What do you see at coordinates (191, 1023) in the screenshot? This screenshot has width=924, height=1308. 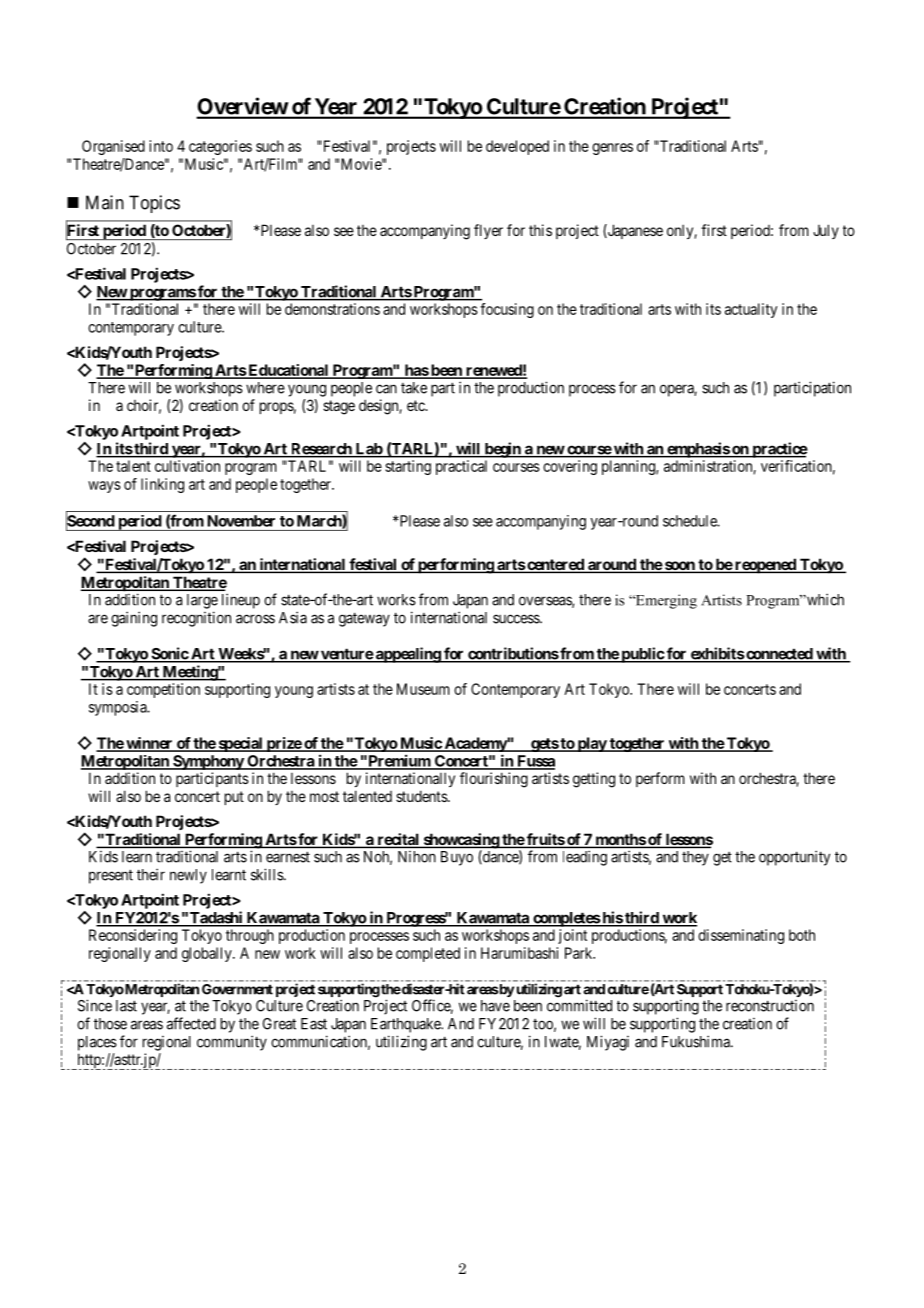 I see `affected` at bounding box center [191, 1023].
